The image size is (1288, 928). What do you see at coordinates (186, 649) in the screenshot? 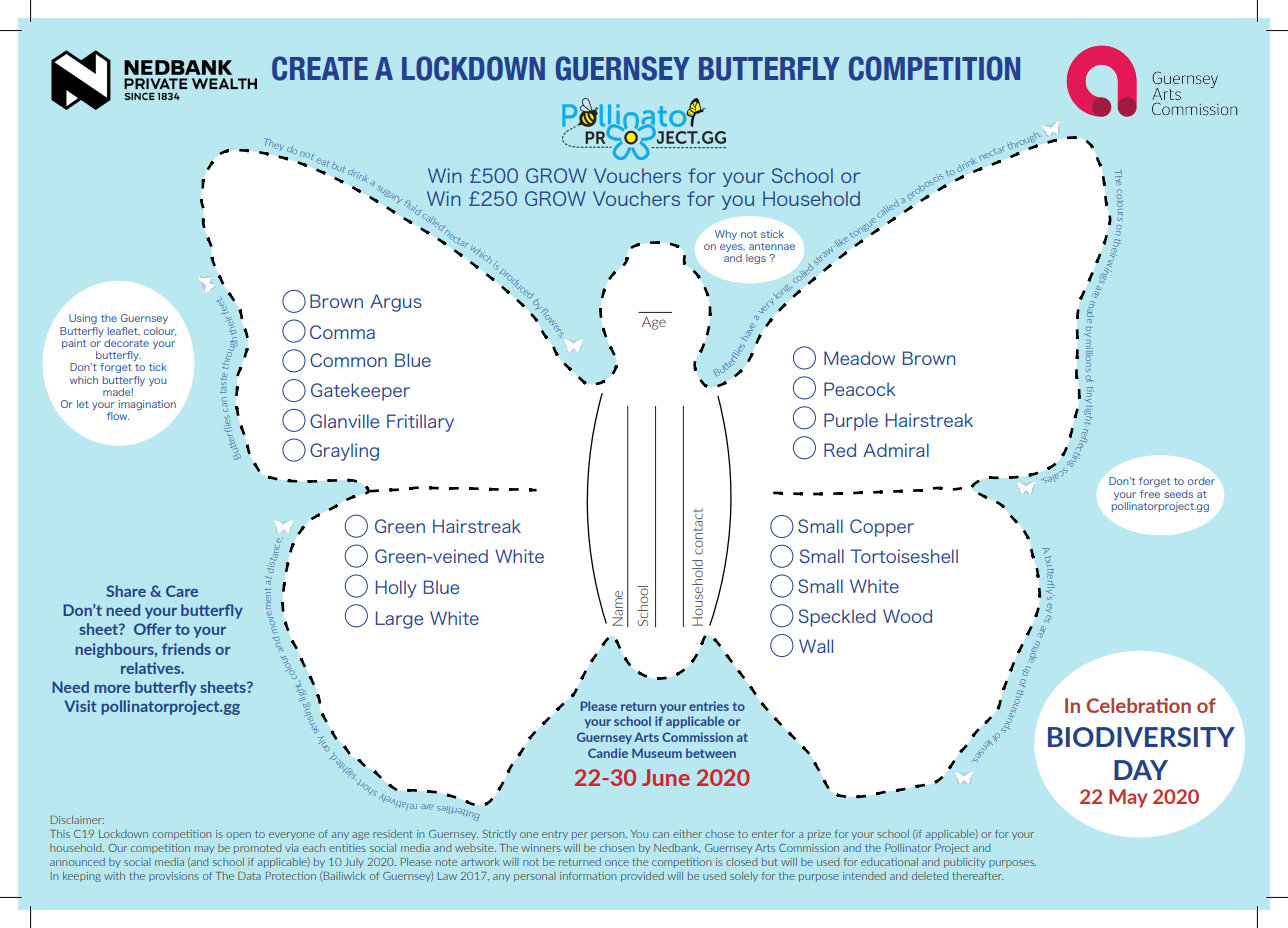
I see `friends` at bounding box center [186, 649].
